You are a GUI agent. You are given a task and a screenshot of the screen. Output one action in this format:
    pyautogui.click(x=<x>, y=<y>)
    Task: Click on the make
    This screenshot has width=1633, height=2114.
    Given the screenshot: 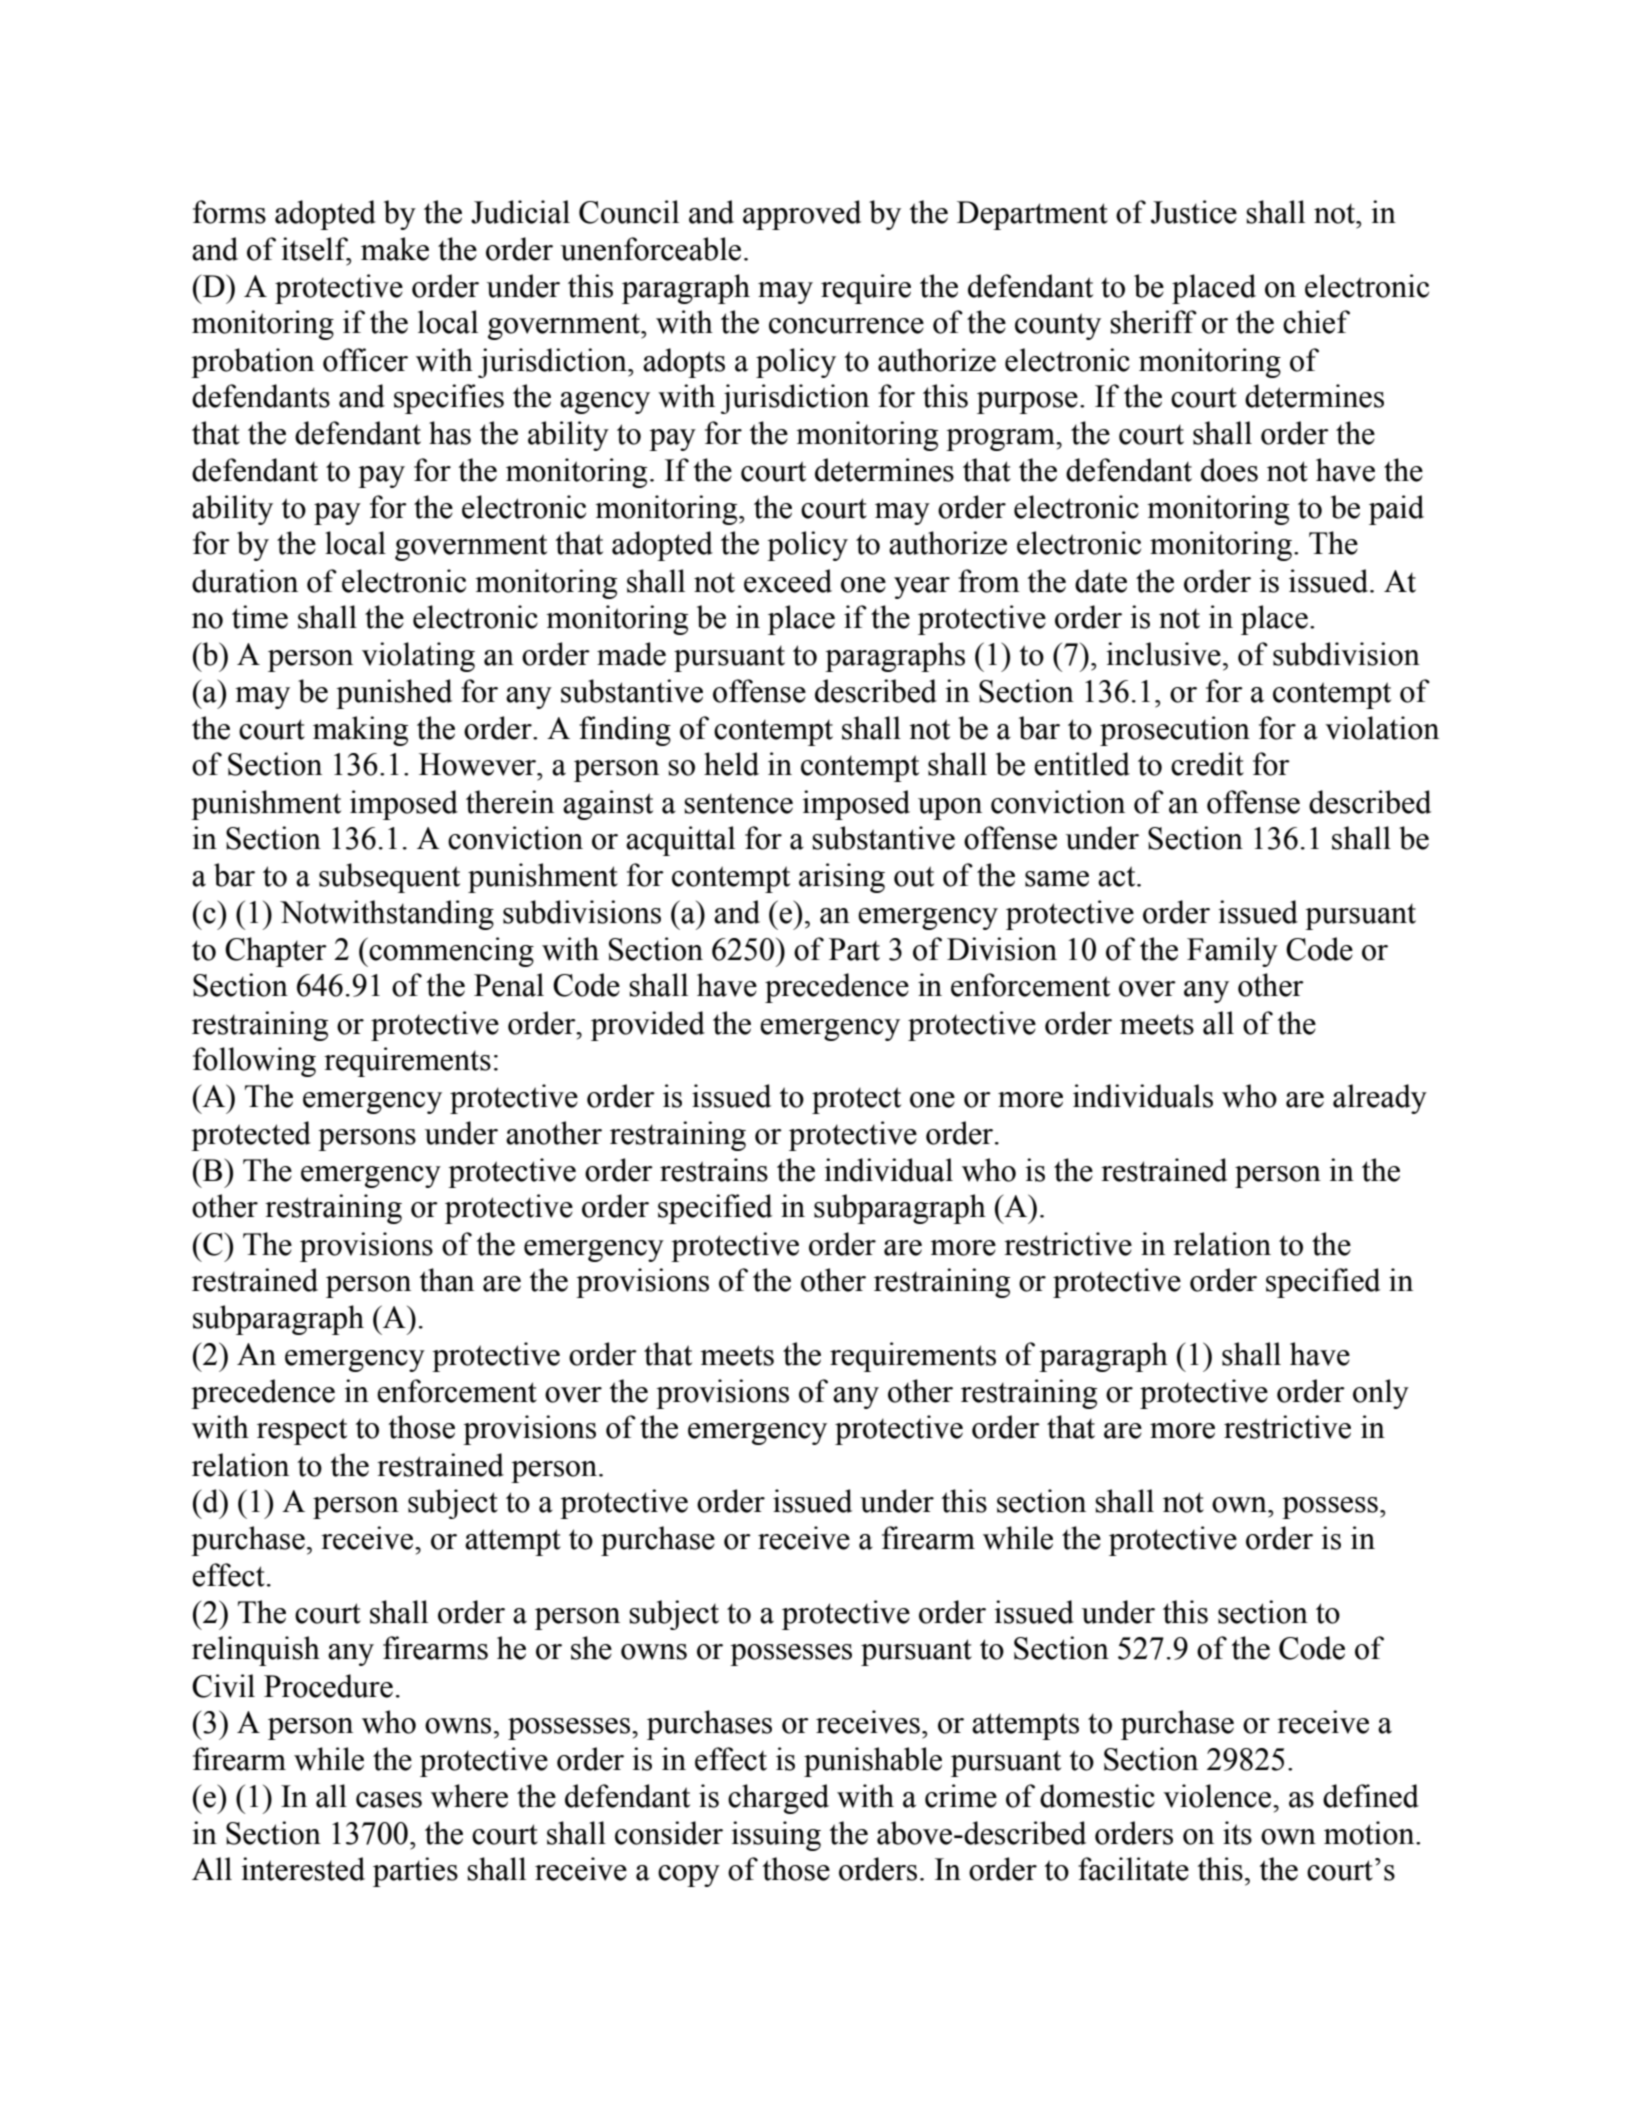 What is the action you would take?
    pyautogui.click(x=395, y=249)
